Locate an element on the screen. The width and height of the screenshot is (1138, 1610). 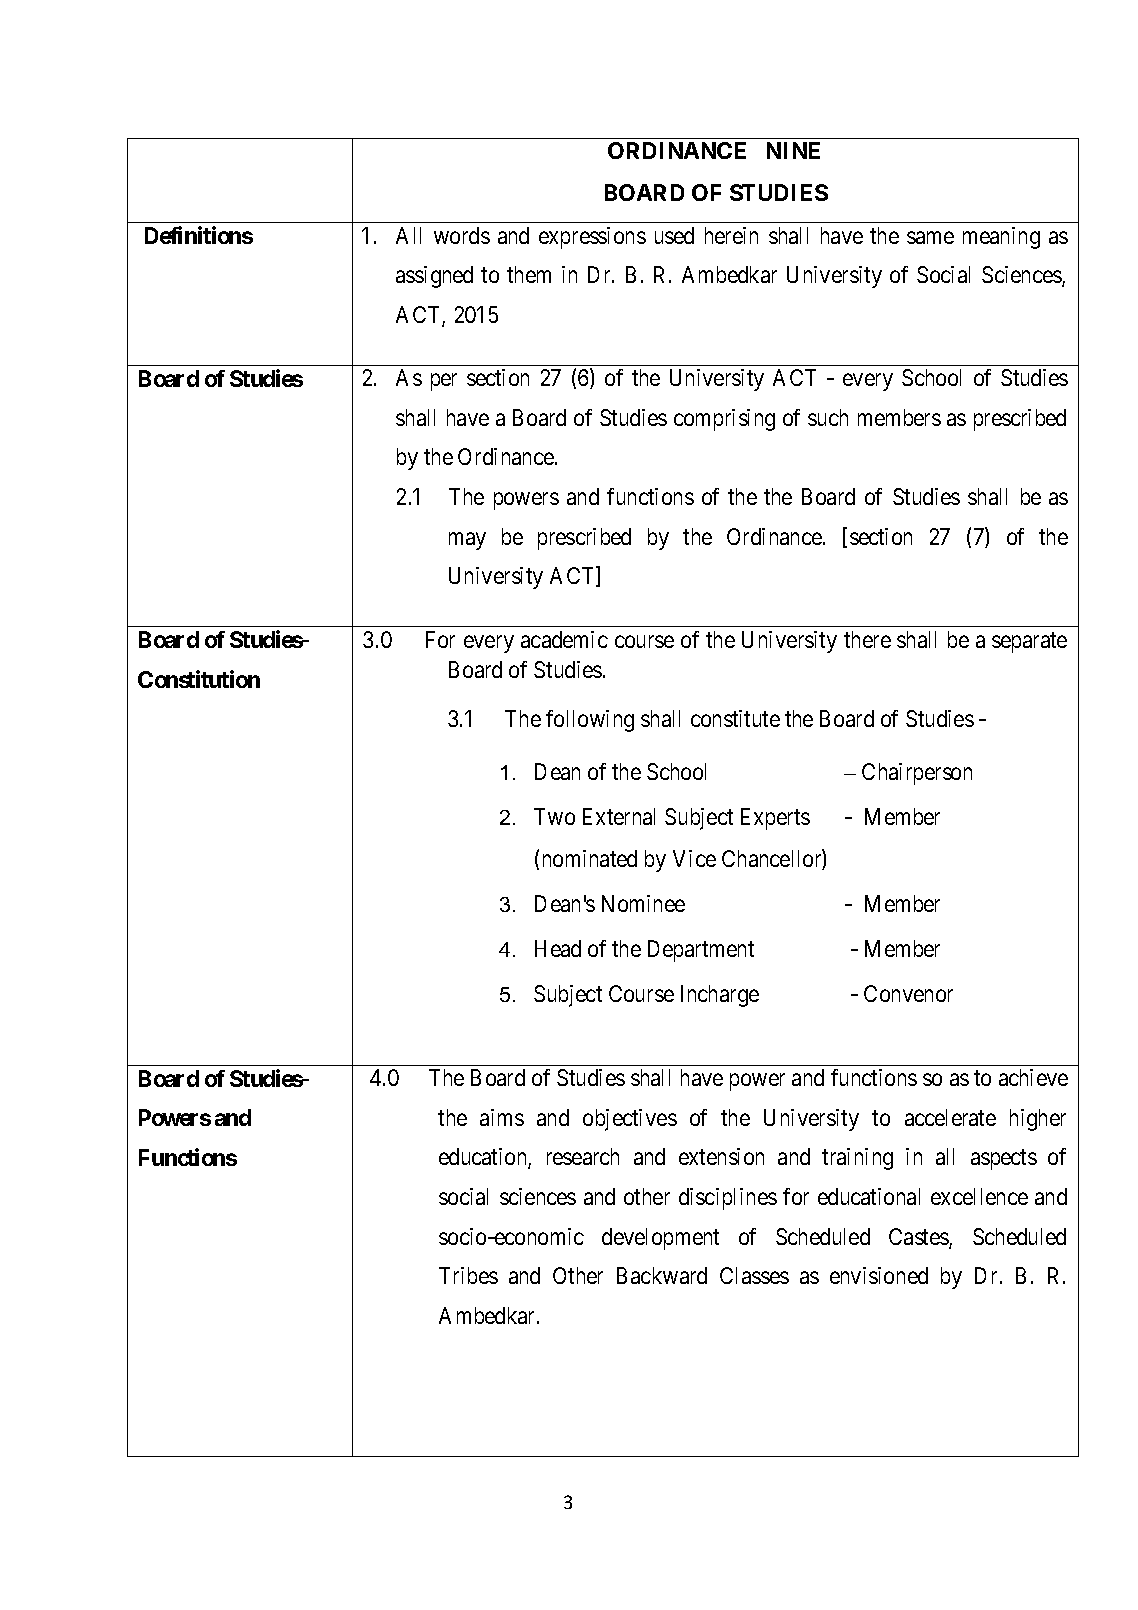
same is located at coordinates (930, 237).
